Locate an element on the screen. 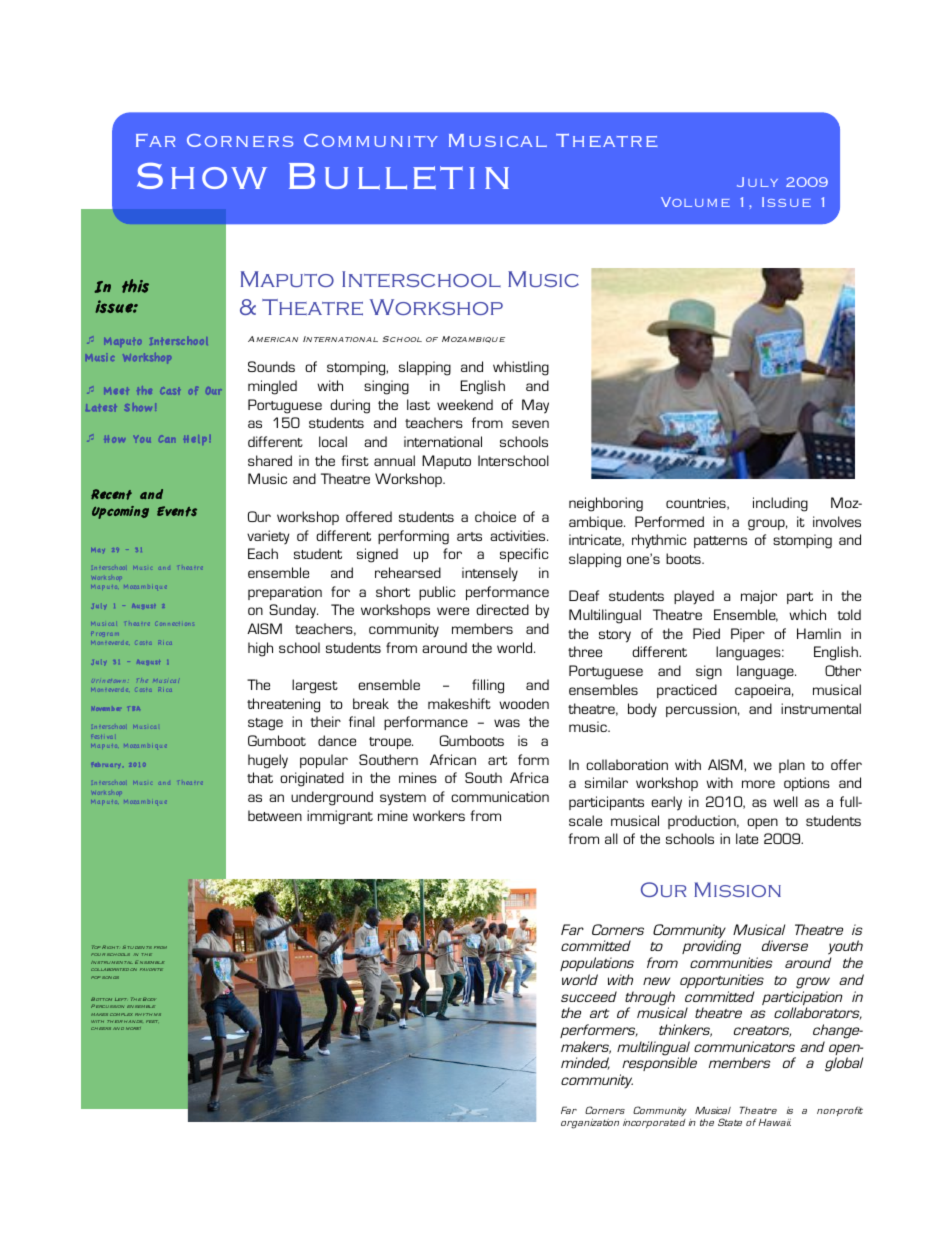 The height and width of the screenshot is (1233, 952). wooden is located at coordinates (524, 703).
